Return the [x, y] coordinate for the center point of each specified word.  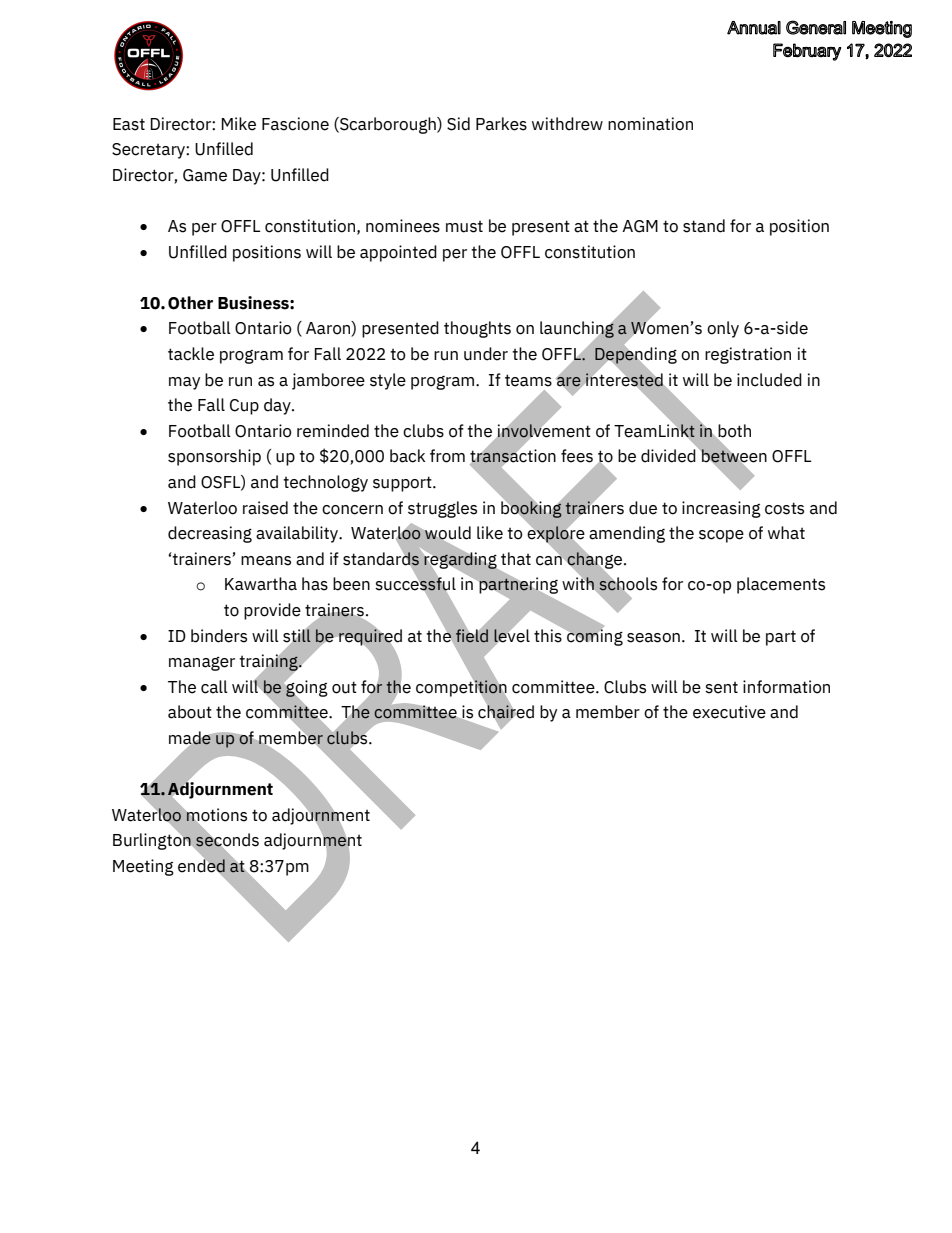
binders [219, 636]
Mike [238, 124]
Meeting [143, 867]
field [472, 635]
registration [748, 355]
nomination [650, 124]
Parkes [501, 124]
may [184, 383]
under [486, 354]
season [653, 638]
